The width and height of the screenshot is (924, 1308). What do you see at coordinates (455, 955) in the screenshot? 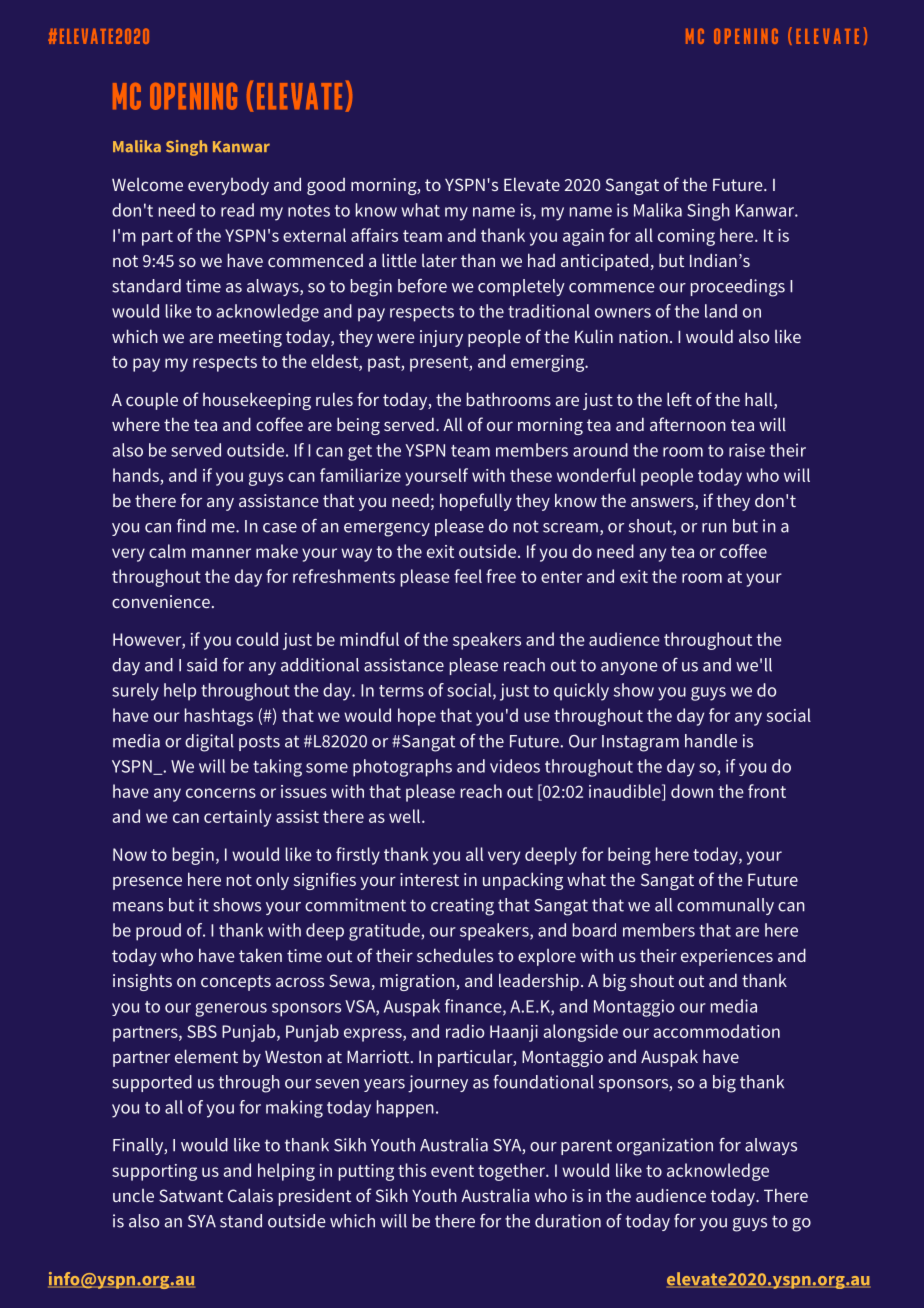
I see `schedules` at bounding box center [455, 955].
